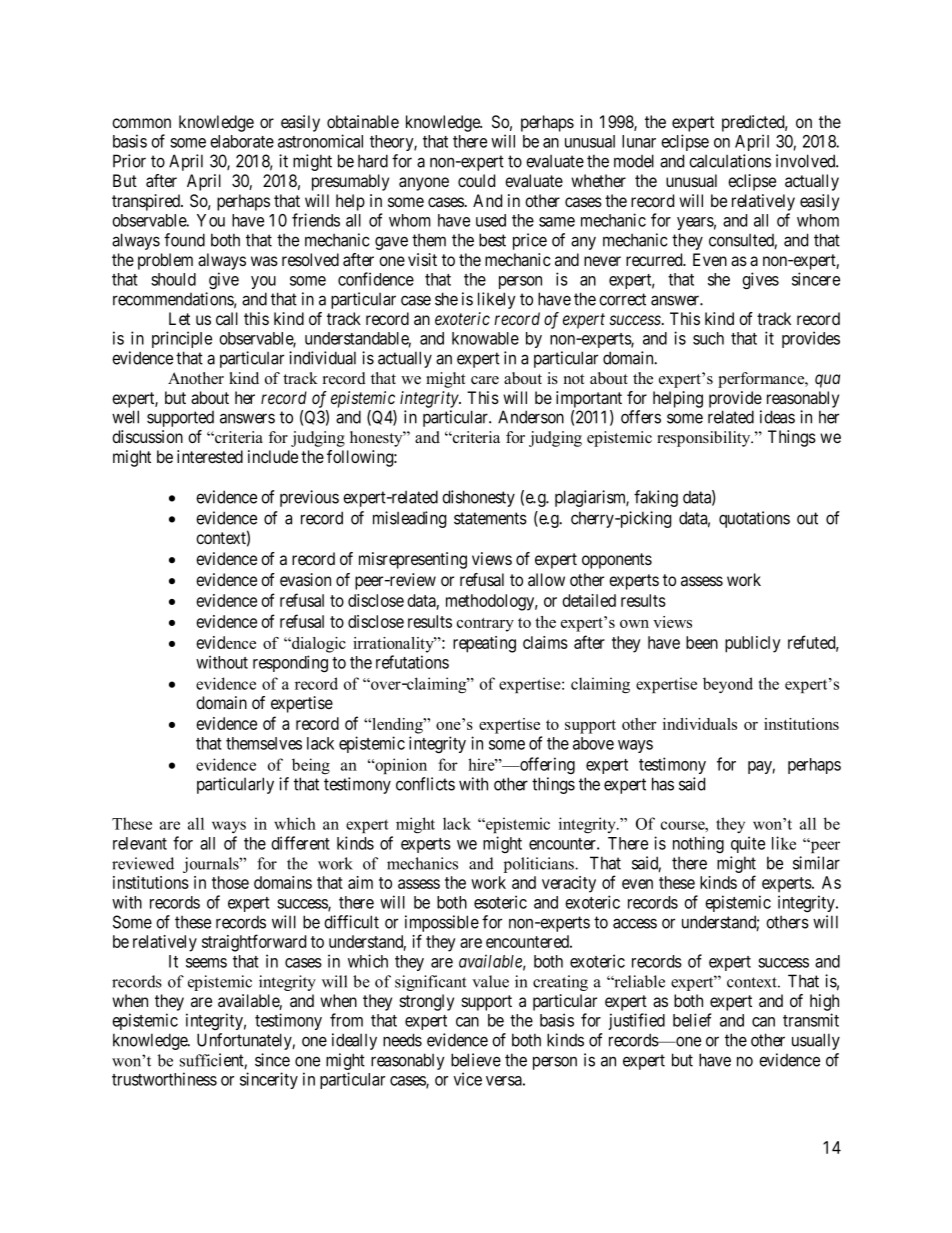  What do you see at coordinates (692, 1020) in the document?
I see `belief` at bounding box center [692, 1020].
